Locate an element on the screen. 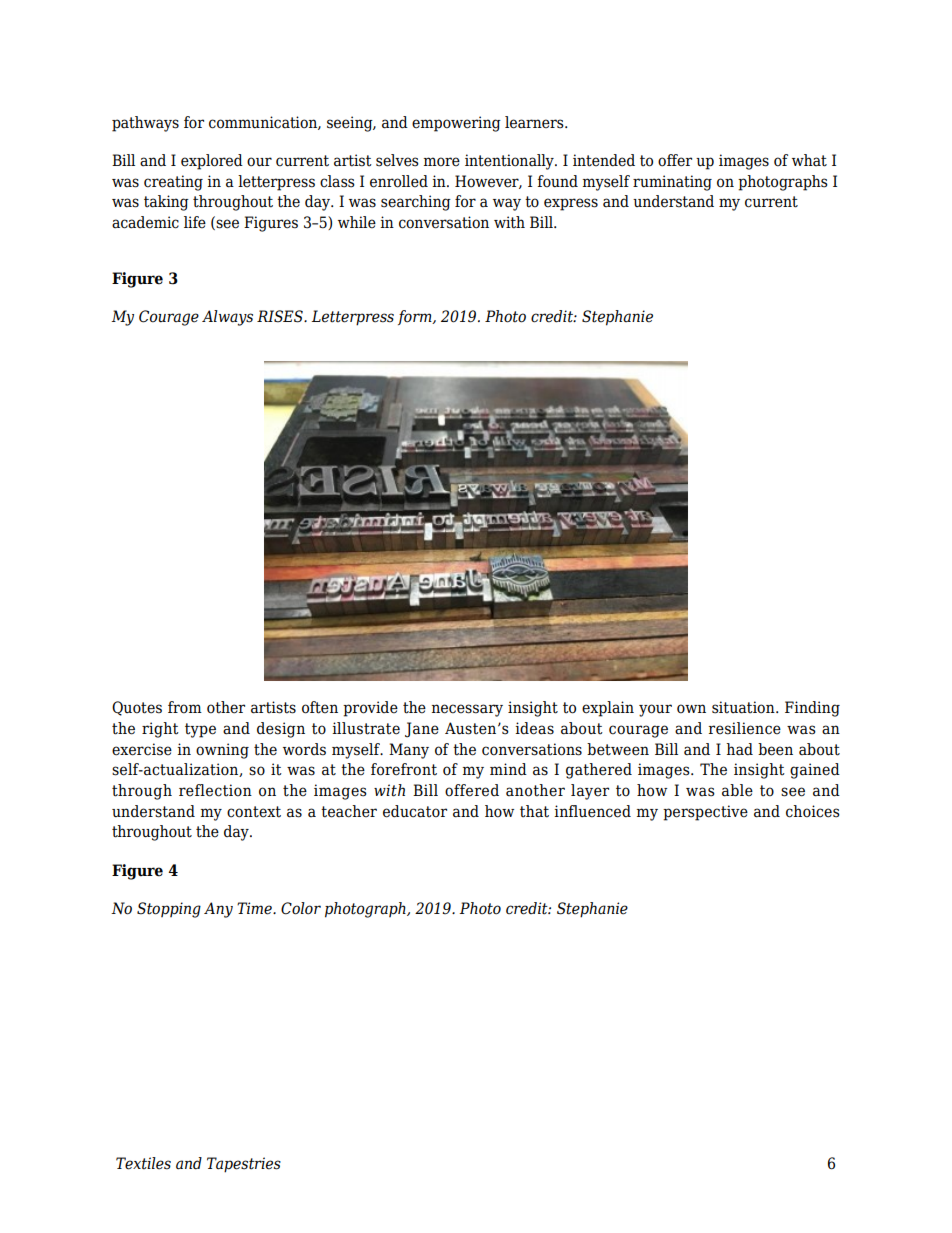 The width and height of the screenshot is (952, 1233). more is located at coordinates (442, 162).
